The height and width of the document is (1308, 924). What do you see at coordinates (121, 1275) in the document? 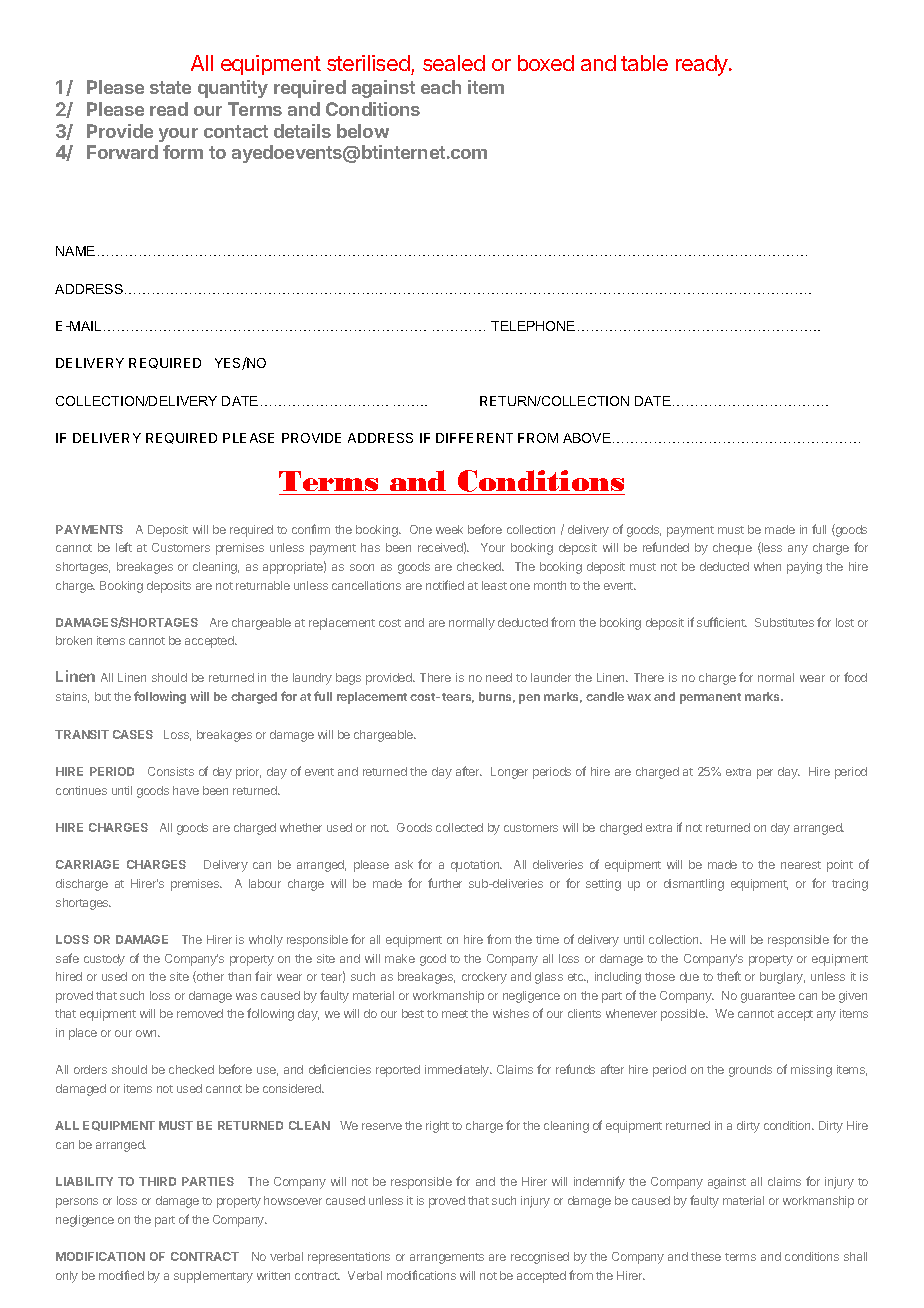
I see `modified` at bounding box center [121, 1275].
